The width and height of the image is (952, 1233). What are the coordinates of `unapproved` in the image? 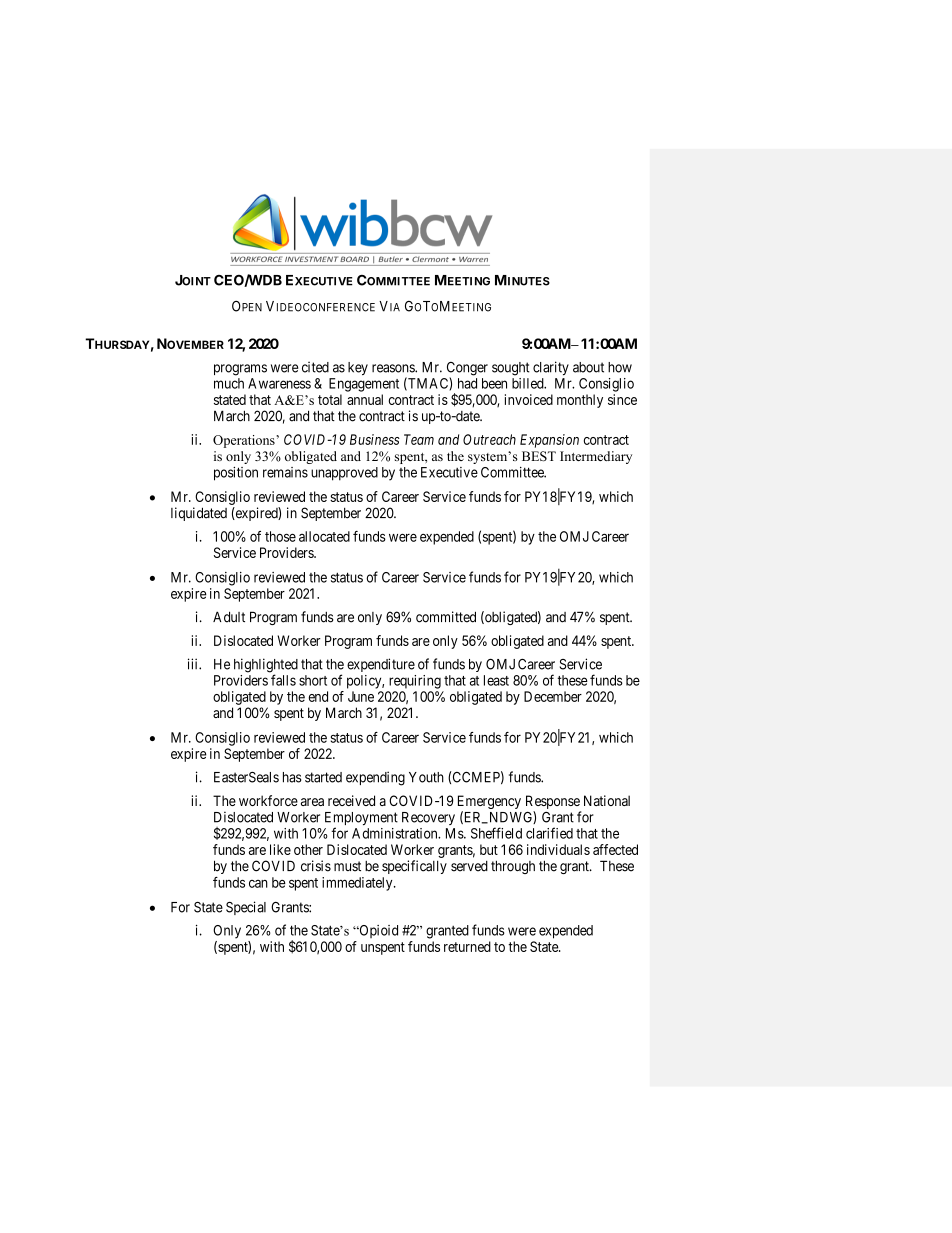 It's located at (344, 474).
